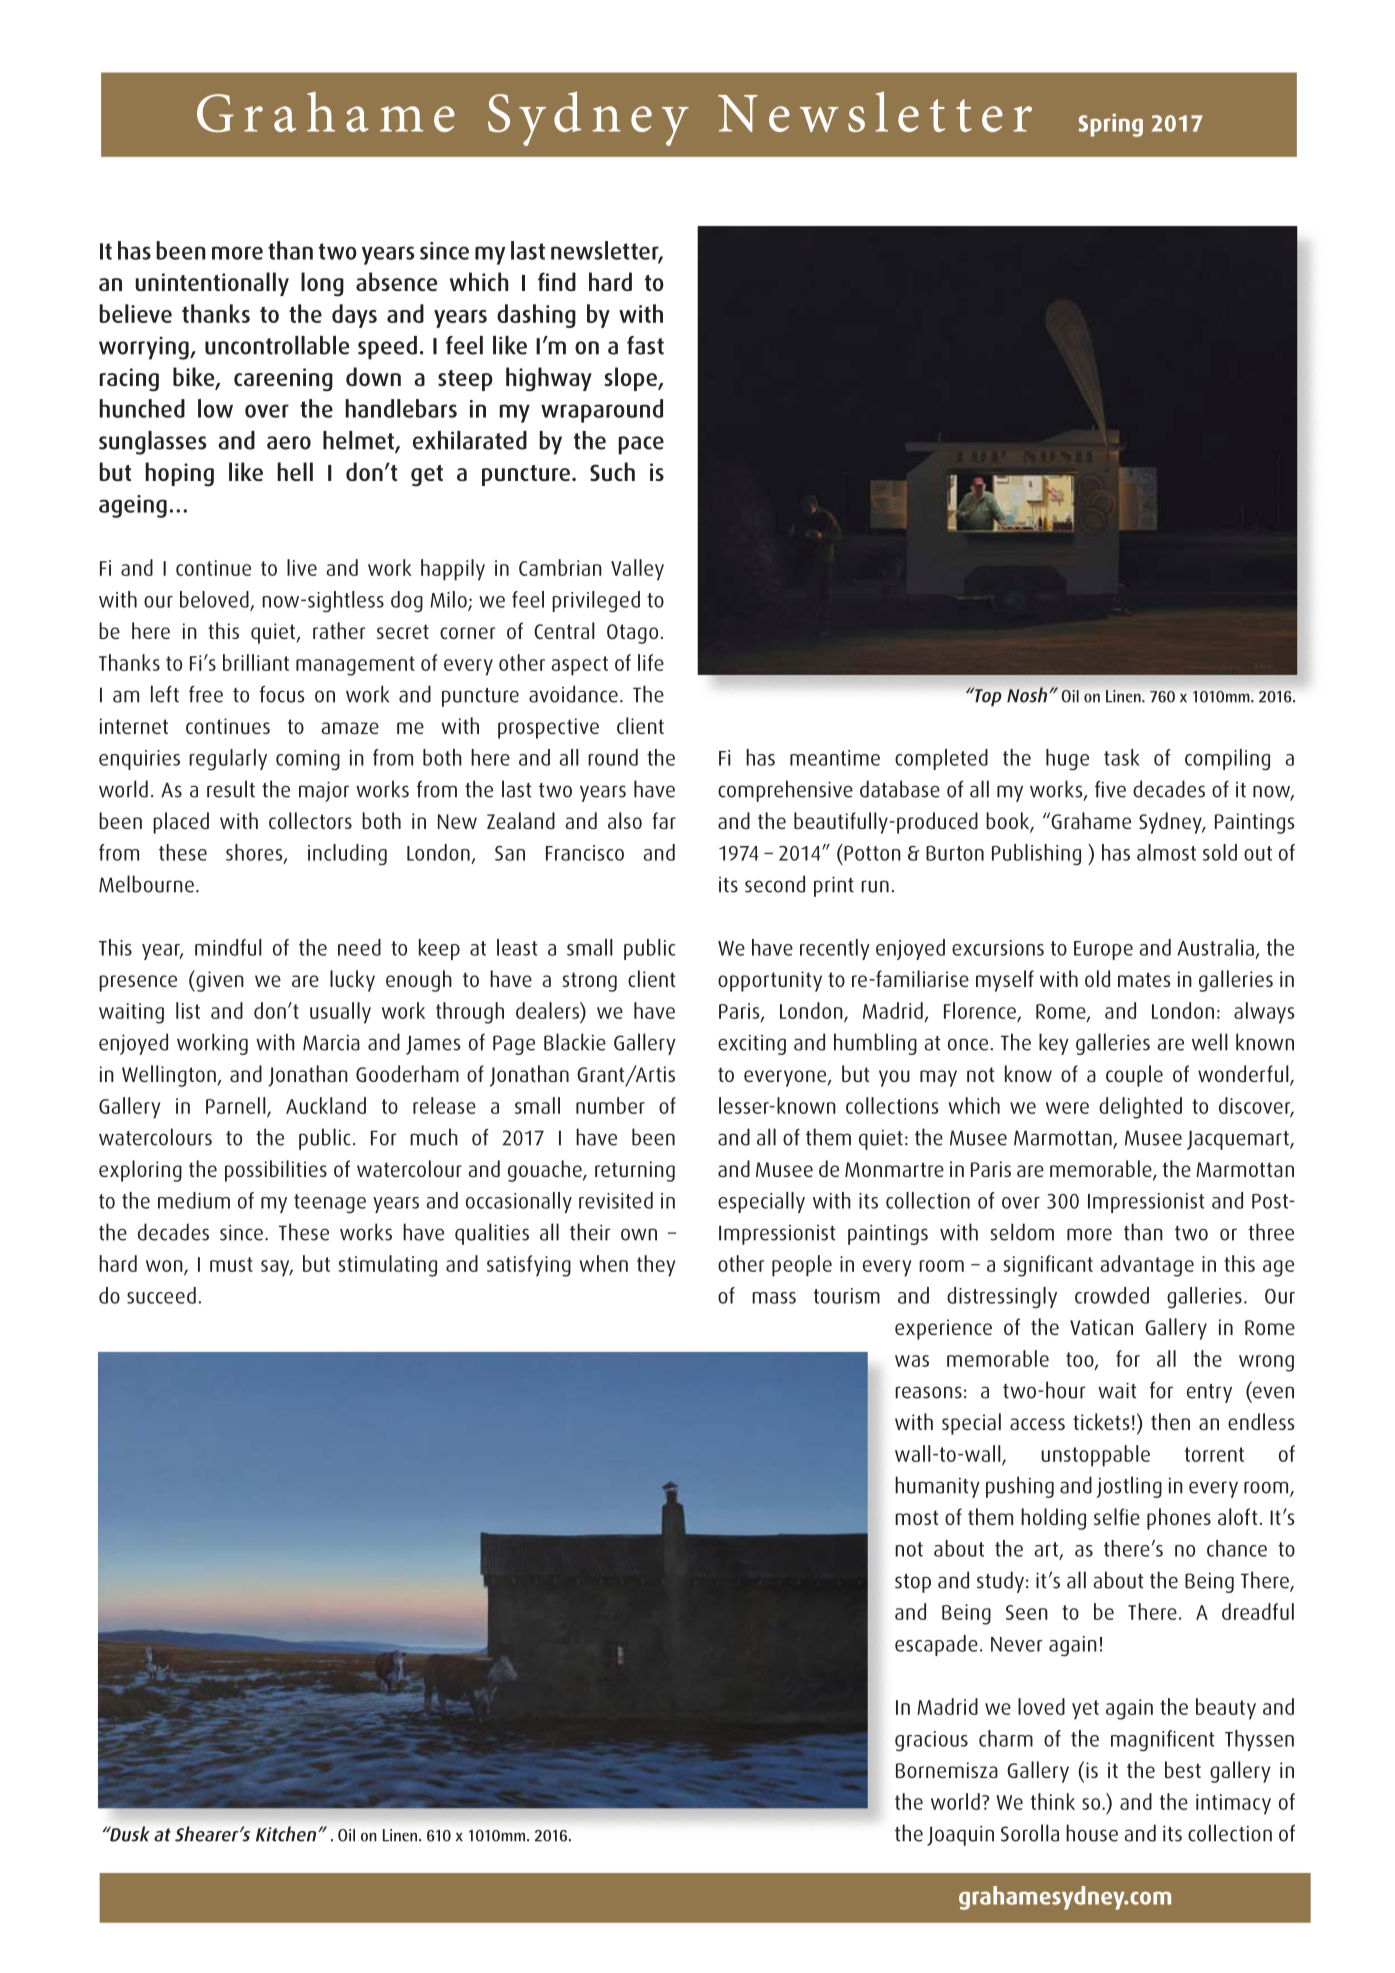 Image resolution: width=1395 pixels, height=1973 pixels. I want to click on mindful, so click(228, 947).
